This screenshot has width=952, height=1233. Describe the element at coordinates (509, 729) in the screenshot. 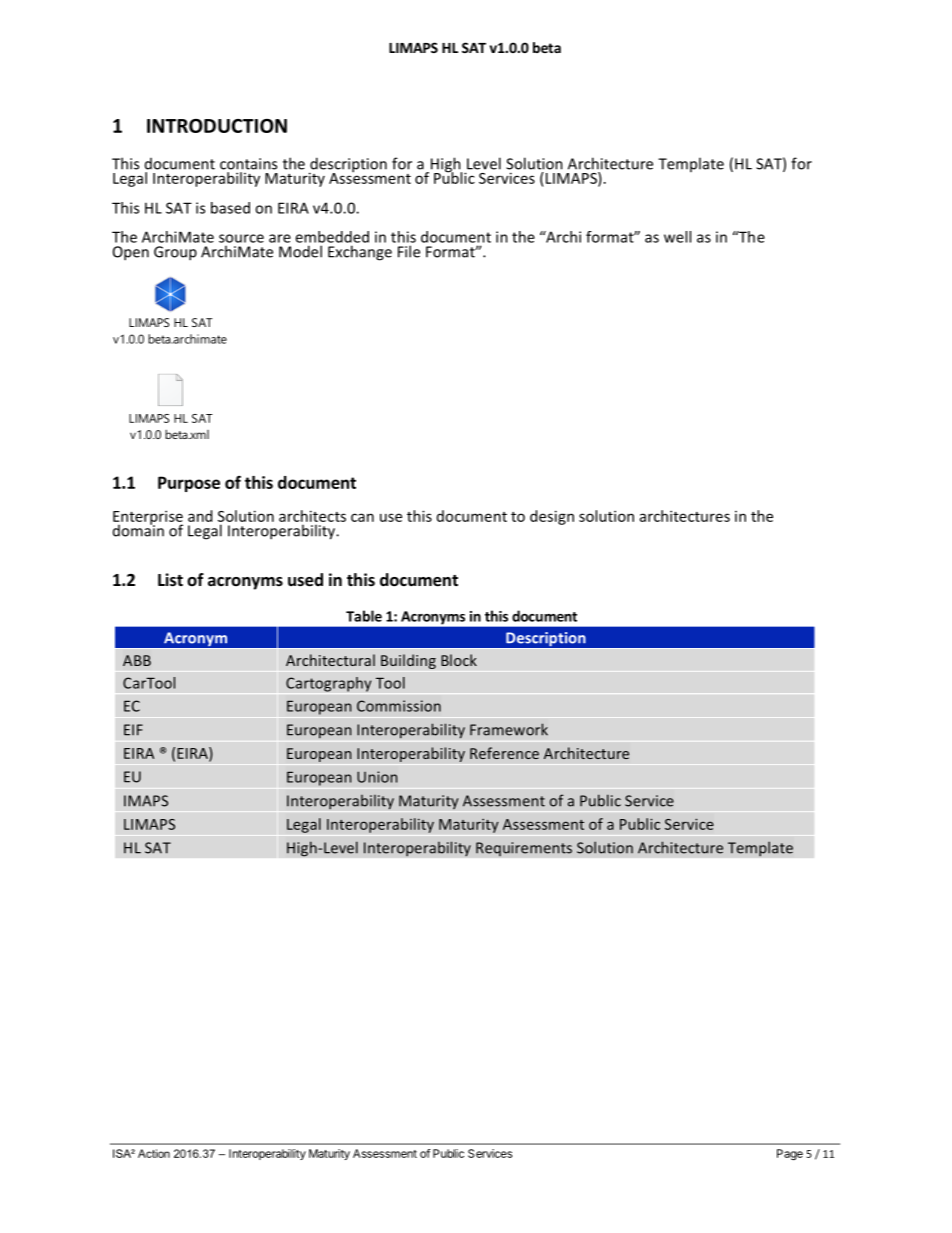

I see `Framework` at that location.
